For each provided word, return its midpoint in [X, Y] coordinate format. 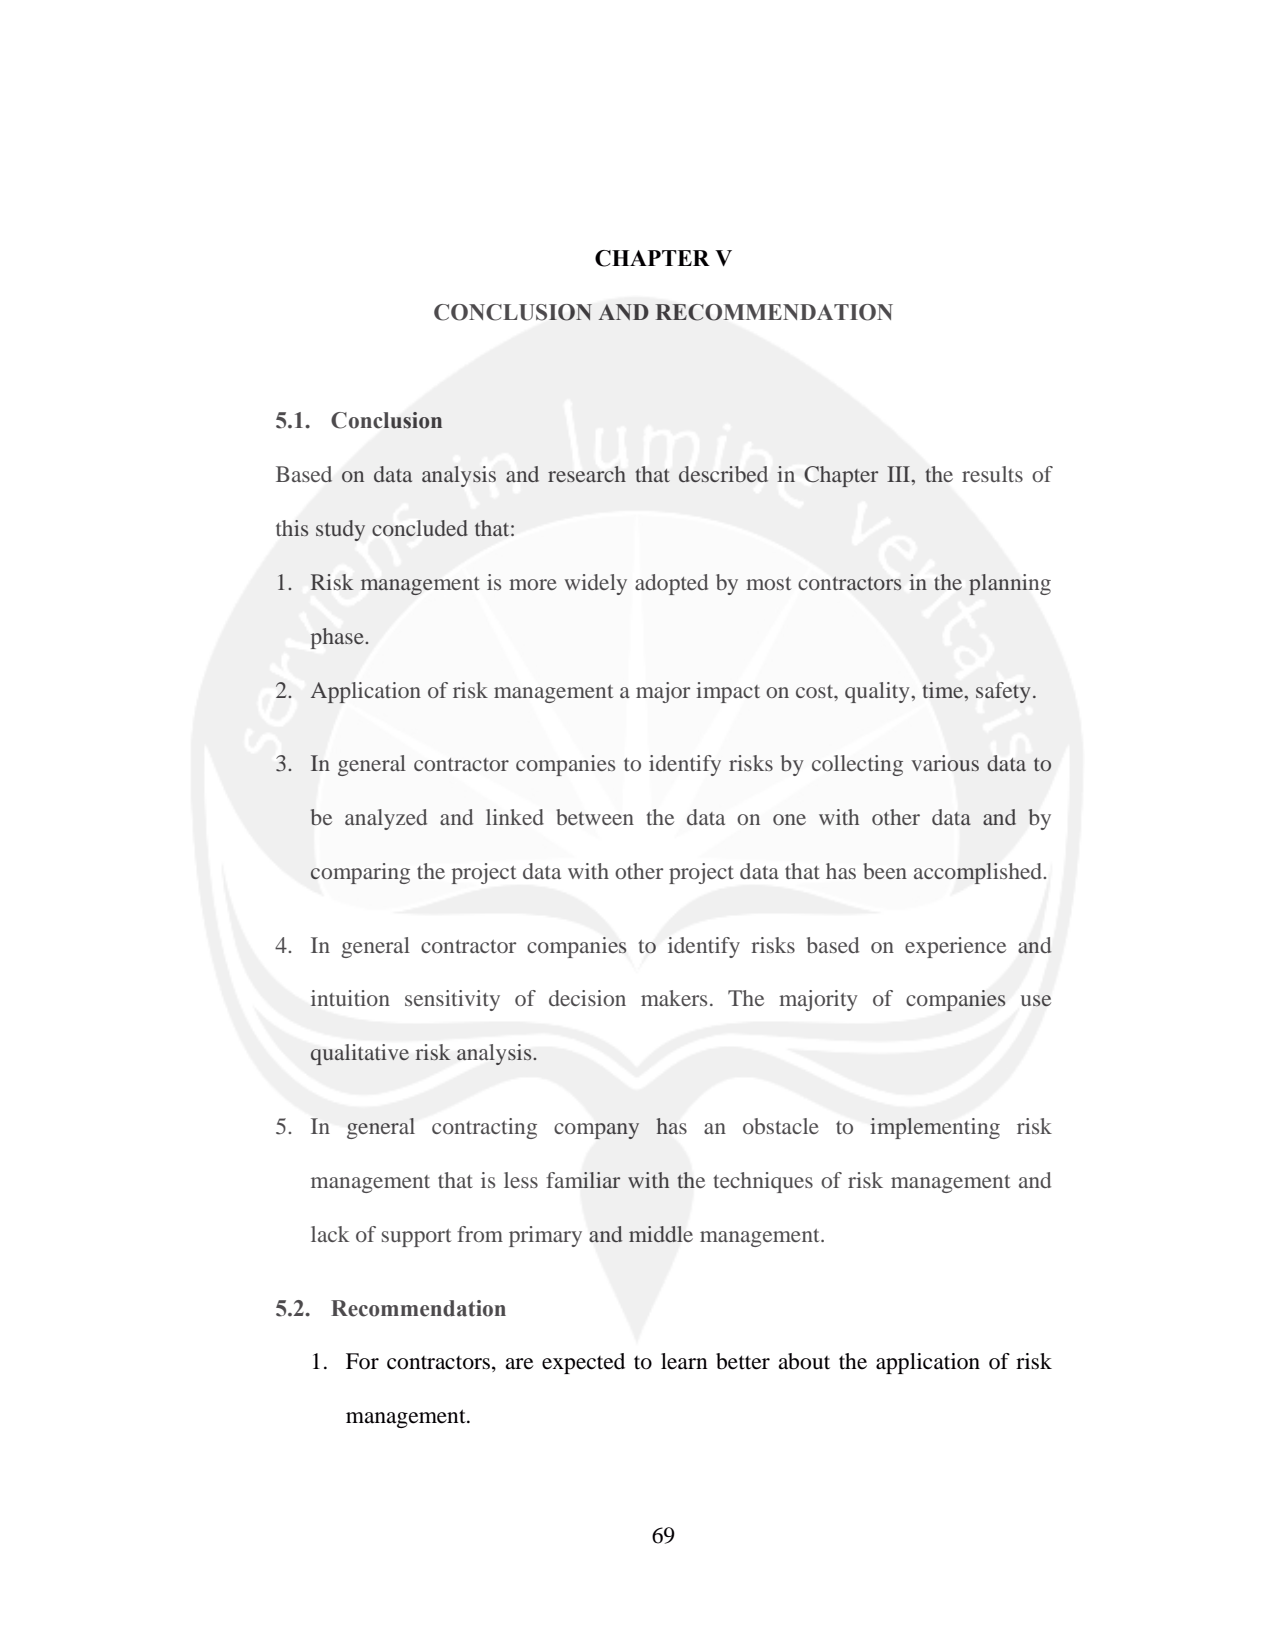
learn [684, 1361]
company [596, 1131]
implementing [935, 1128]
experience [955, 947]
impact [728, 692]
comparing [360, 873]
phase [338, 638]
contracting [484, 1128]
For [362, 1361]
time [944, 690]
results [992, 474]
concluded [420, 528]
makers [674, 998]
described [723, 474]
